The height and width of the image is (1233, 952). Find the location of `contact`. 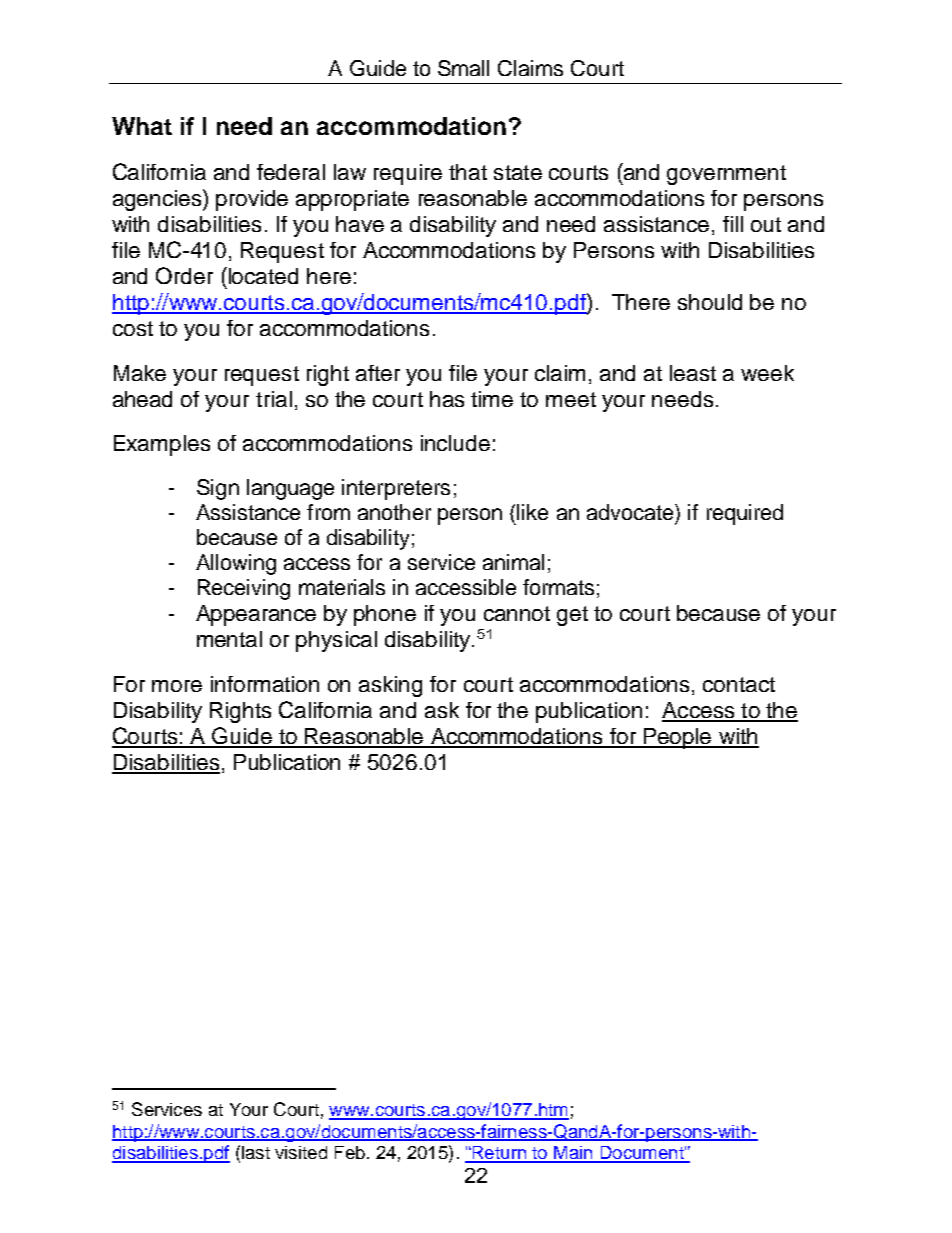

contact is located at coordinates (739, 684).
